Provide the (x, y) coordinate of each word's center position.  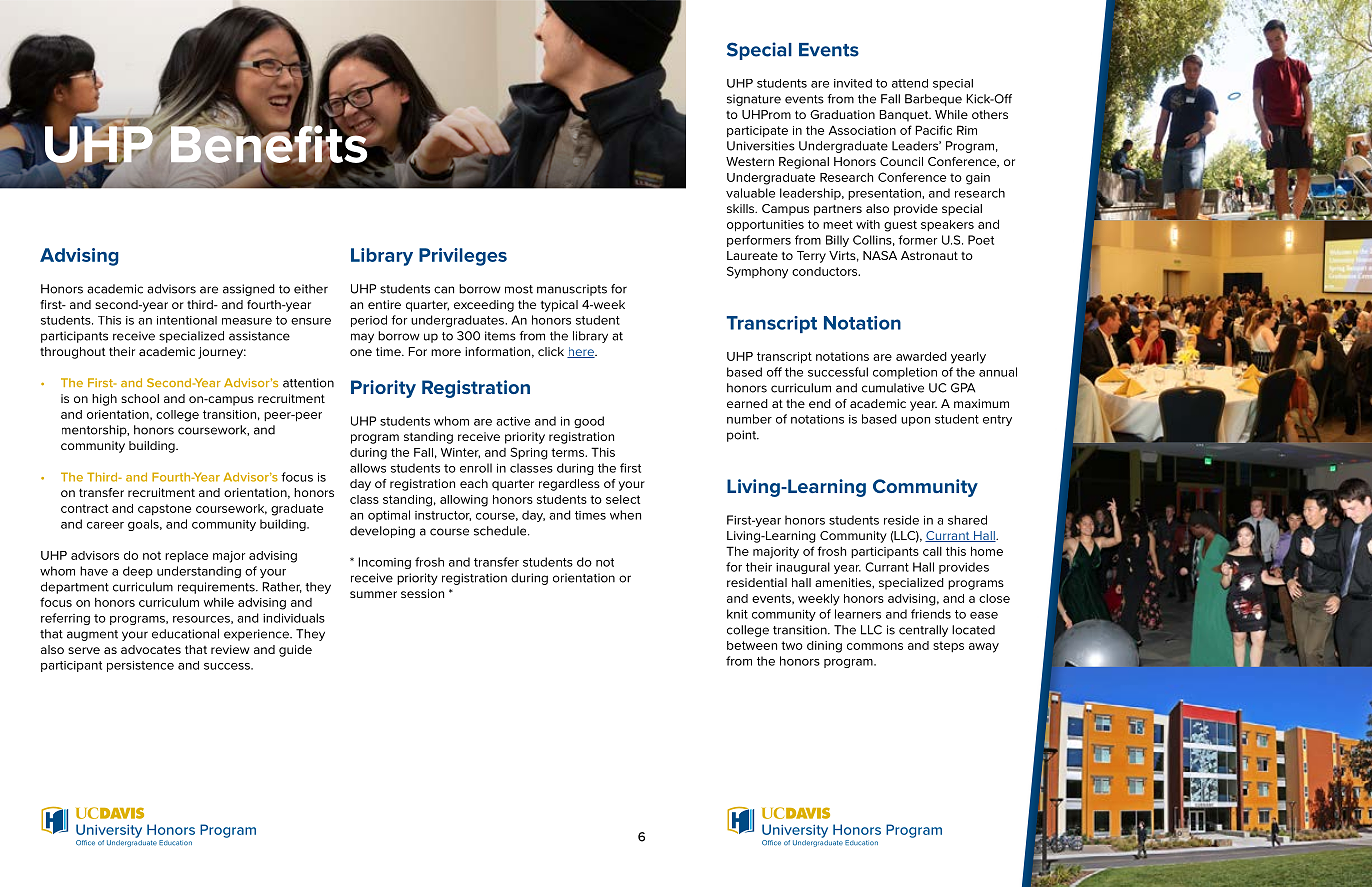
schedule (501, 531)
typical (559, 306)
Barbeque (933, 100)
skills (742, 208)
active (513, 421)
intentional (187, 320)
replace (186, 556)
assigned (249, 290)
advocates (151, 649)
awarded (921, 356)
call (932, 551)
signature (754, 100)
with (868, 224)
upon (915, 421)
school (140, 398)
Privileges (463, 257)
